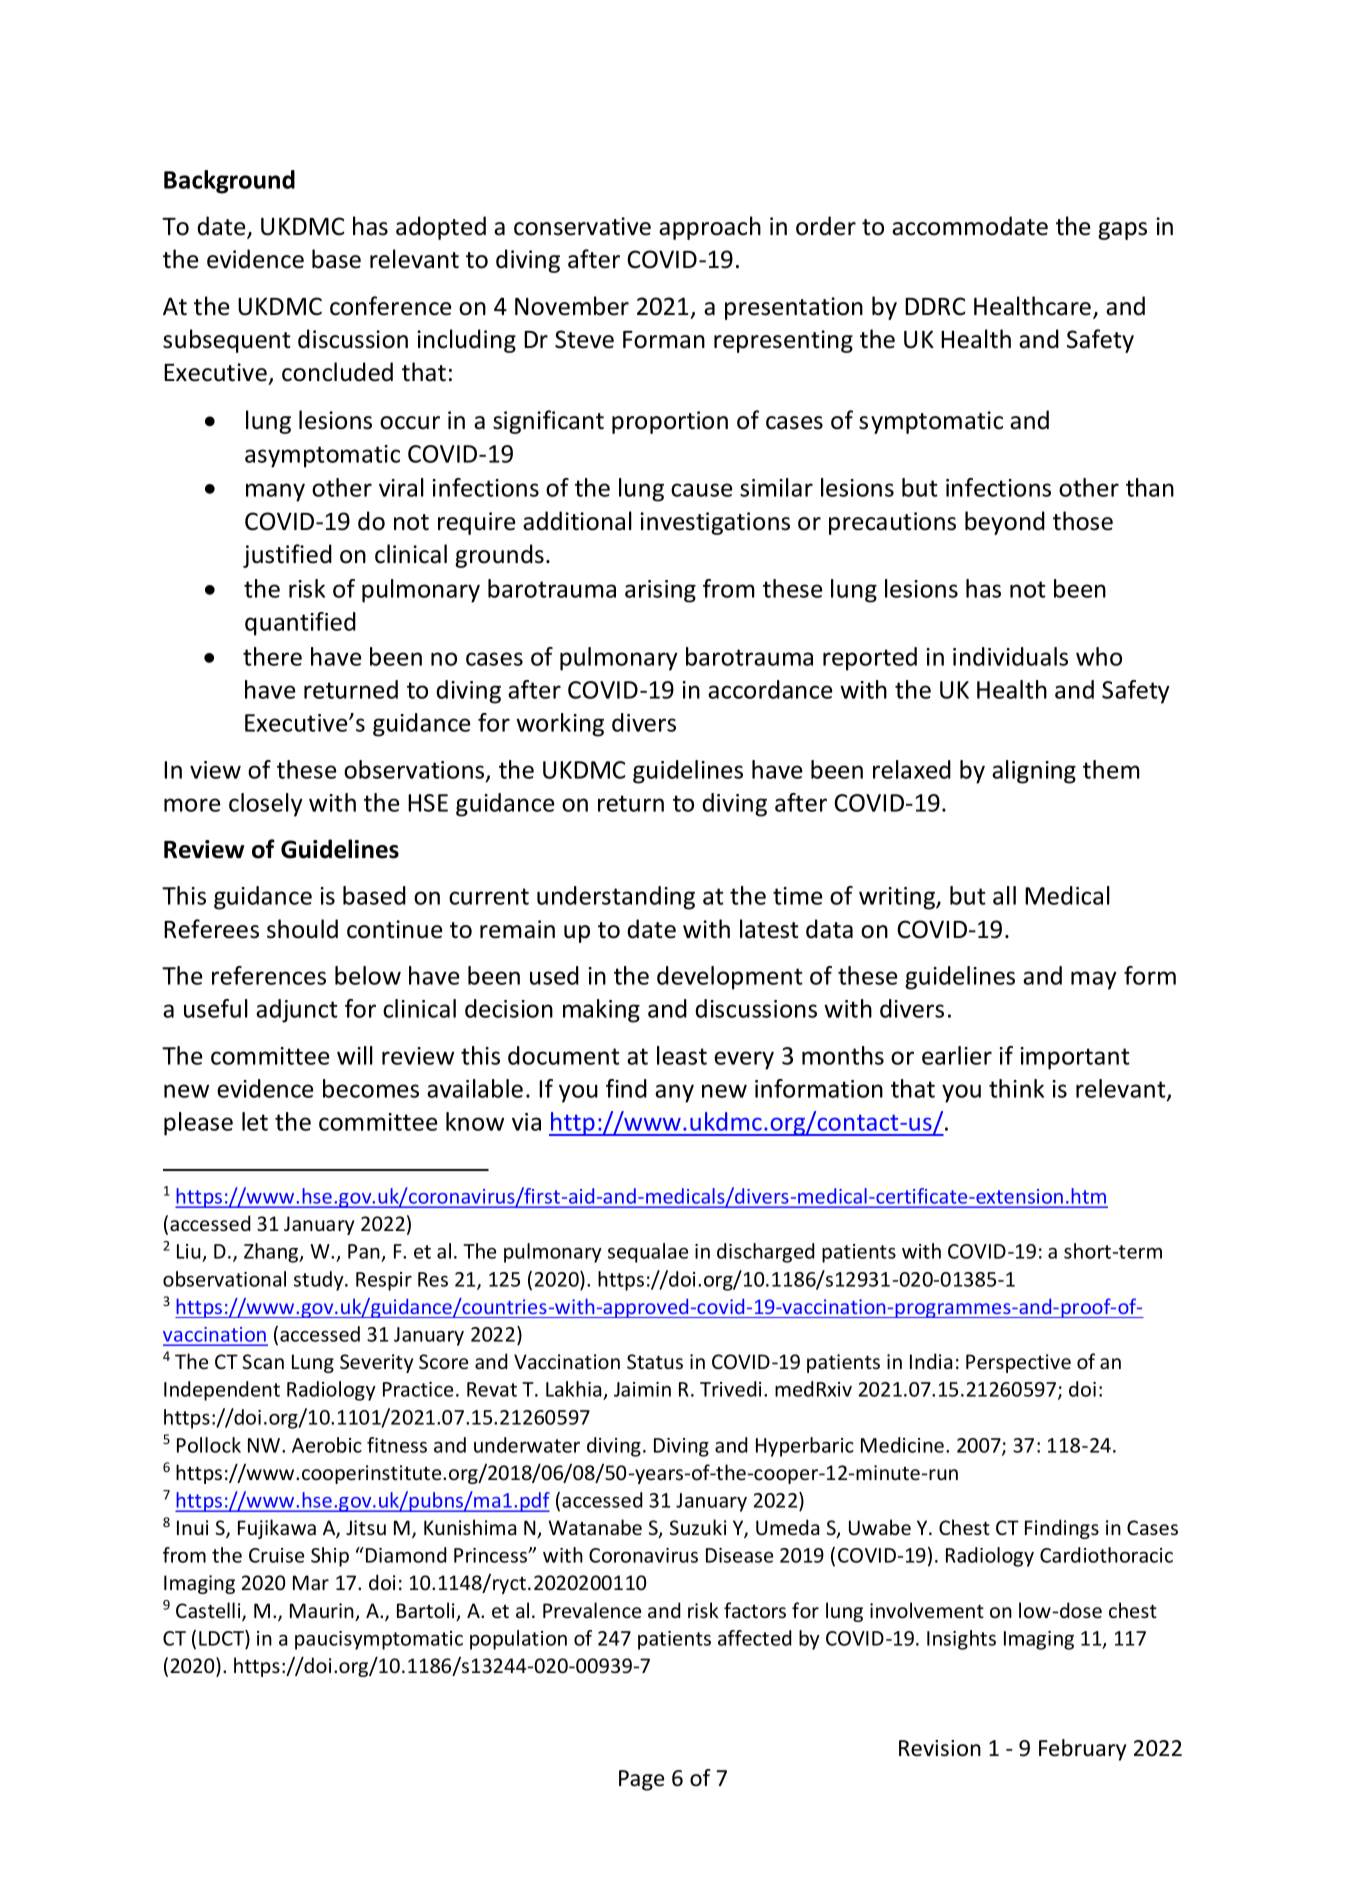 This screenshot has width=1346, height=1903. What do you see at coordinates (1082, 1750) in the screenshot?
I see `February` at bounding box center [1082, 1750].
